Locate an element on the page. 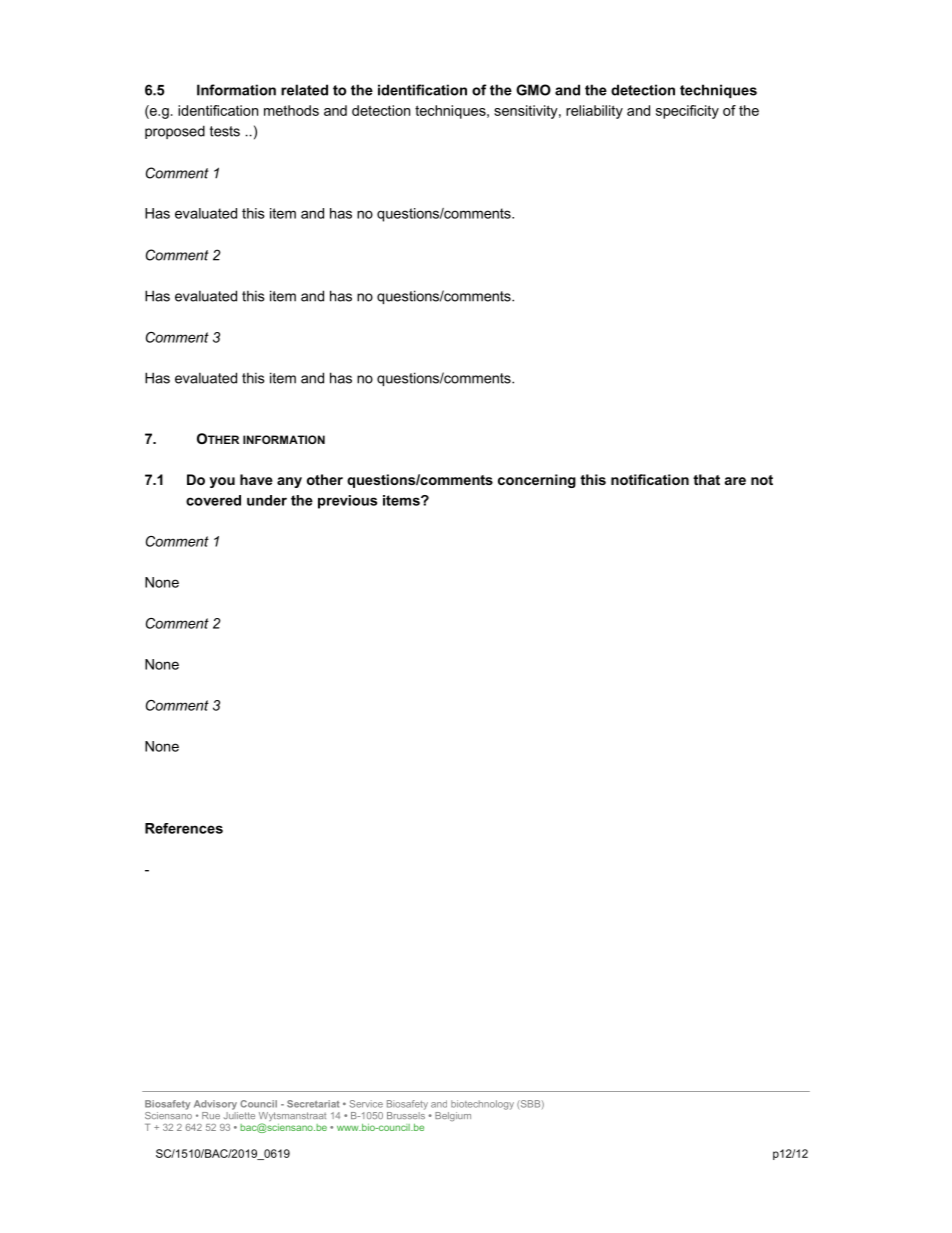 The height and width of the document is (1233, 952). Belgium is located at coordinates (453, 1116).
